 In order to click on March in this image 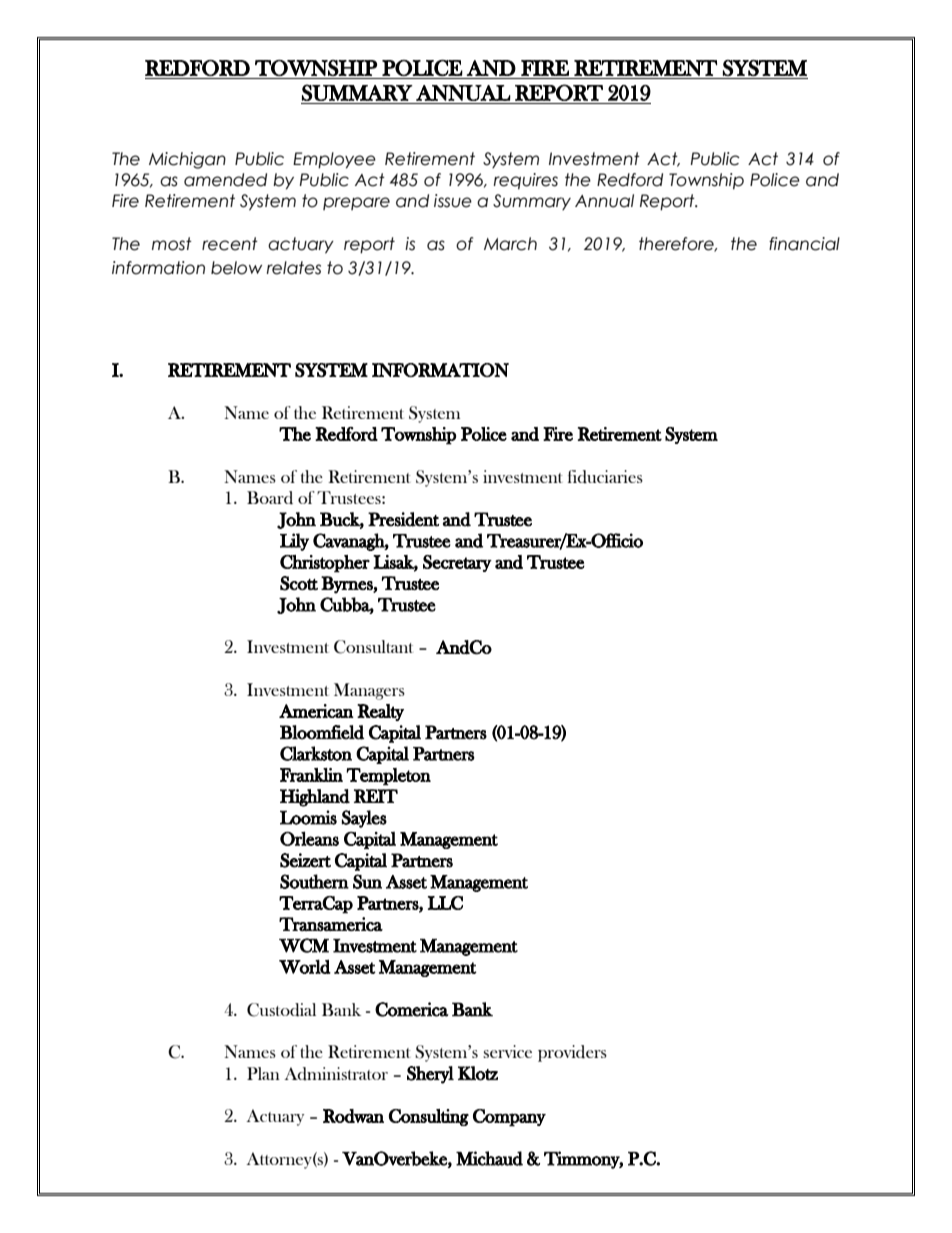, I will do `click(510, 244)`.
